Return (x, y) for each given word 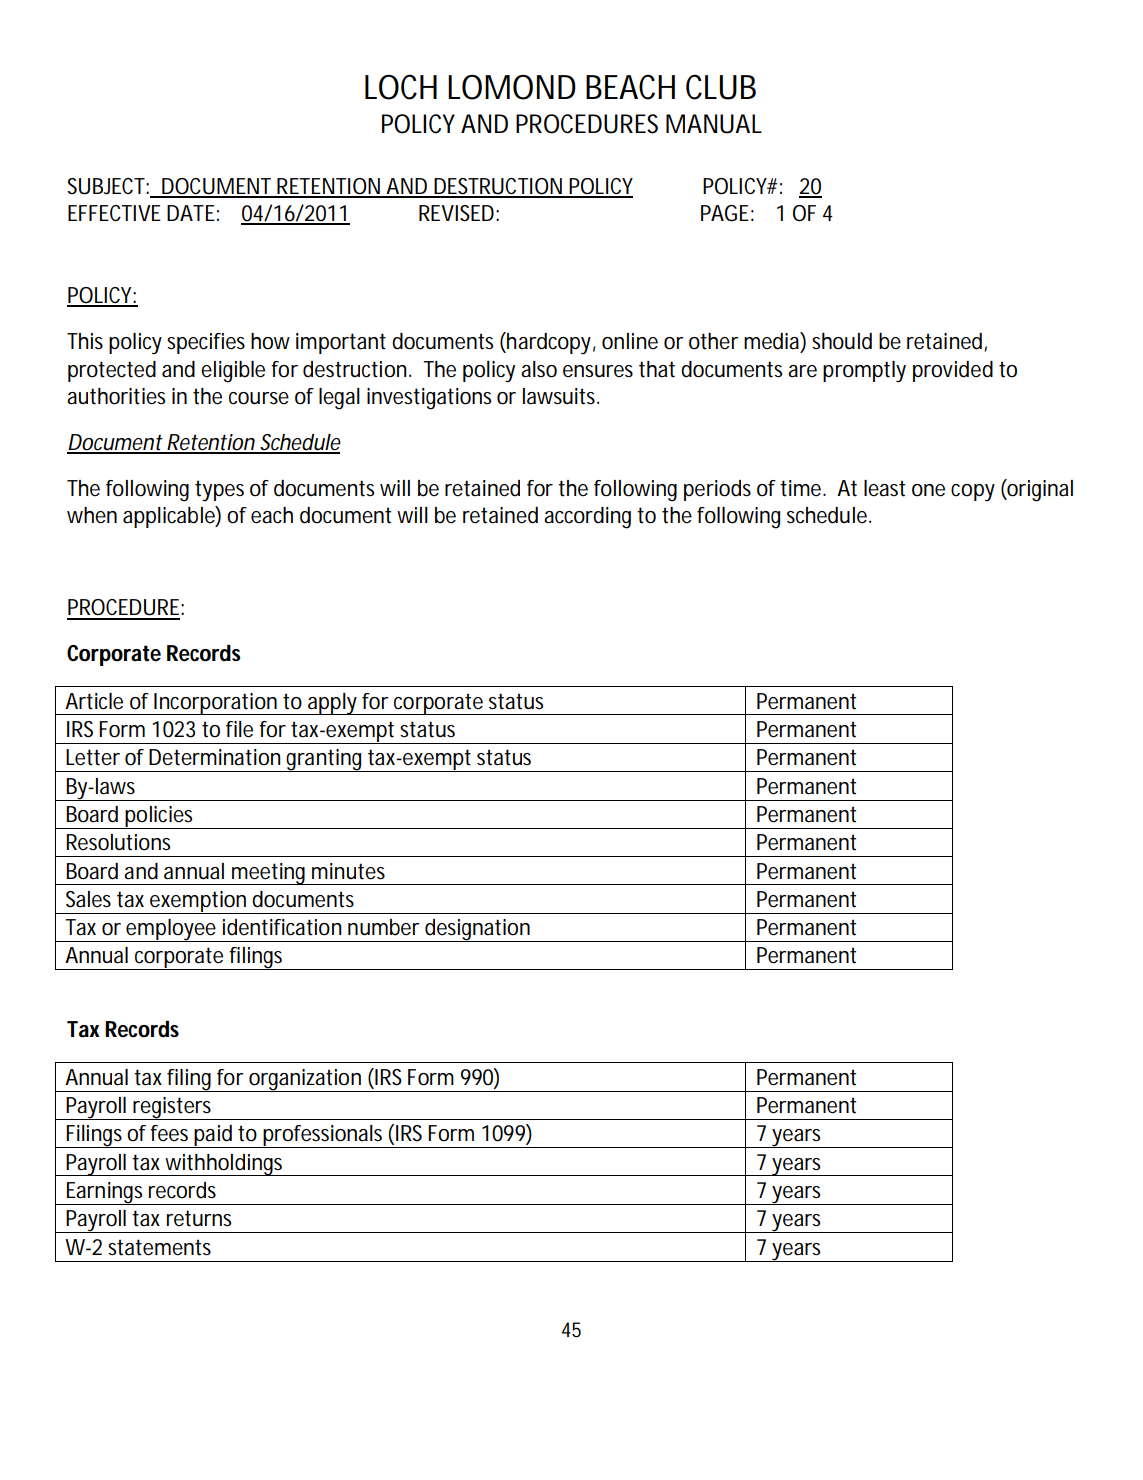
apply (332, 704)
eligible (233, 372)
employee (170, 930)
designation (477, 930)
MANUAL (714, 124)
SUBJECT (106, 186)
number (383, 927)
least (884, 488)
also (539, 369)
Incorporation (215, 704)
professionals (323, 1136)
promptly (864, 372)
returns (199, 1218)
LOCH (401, 87)
